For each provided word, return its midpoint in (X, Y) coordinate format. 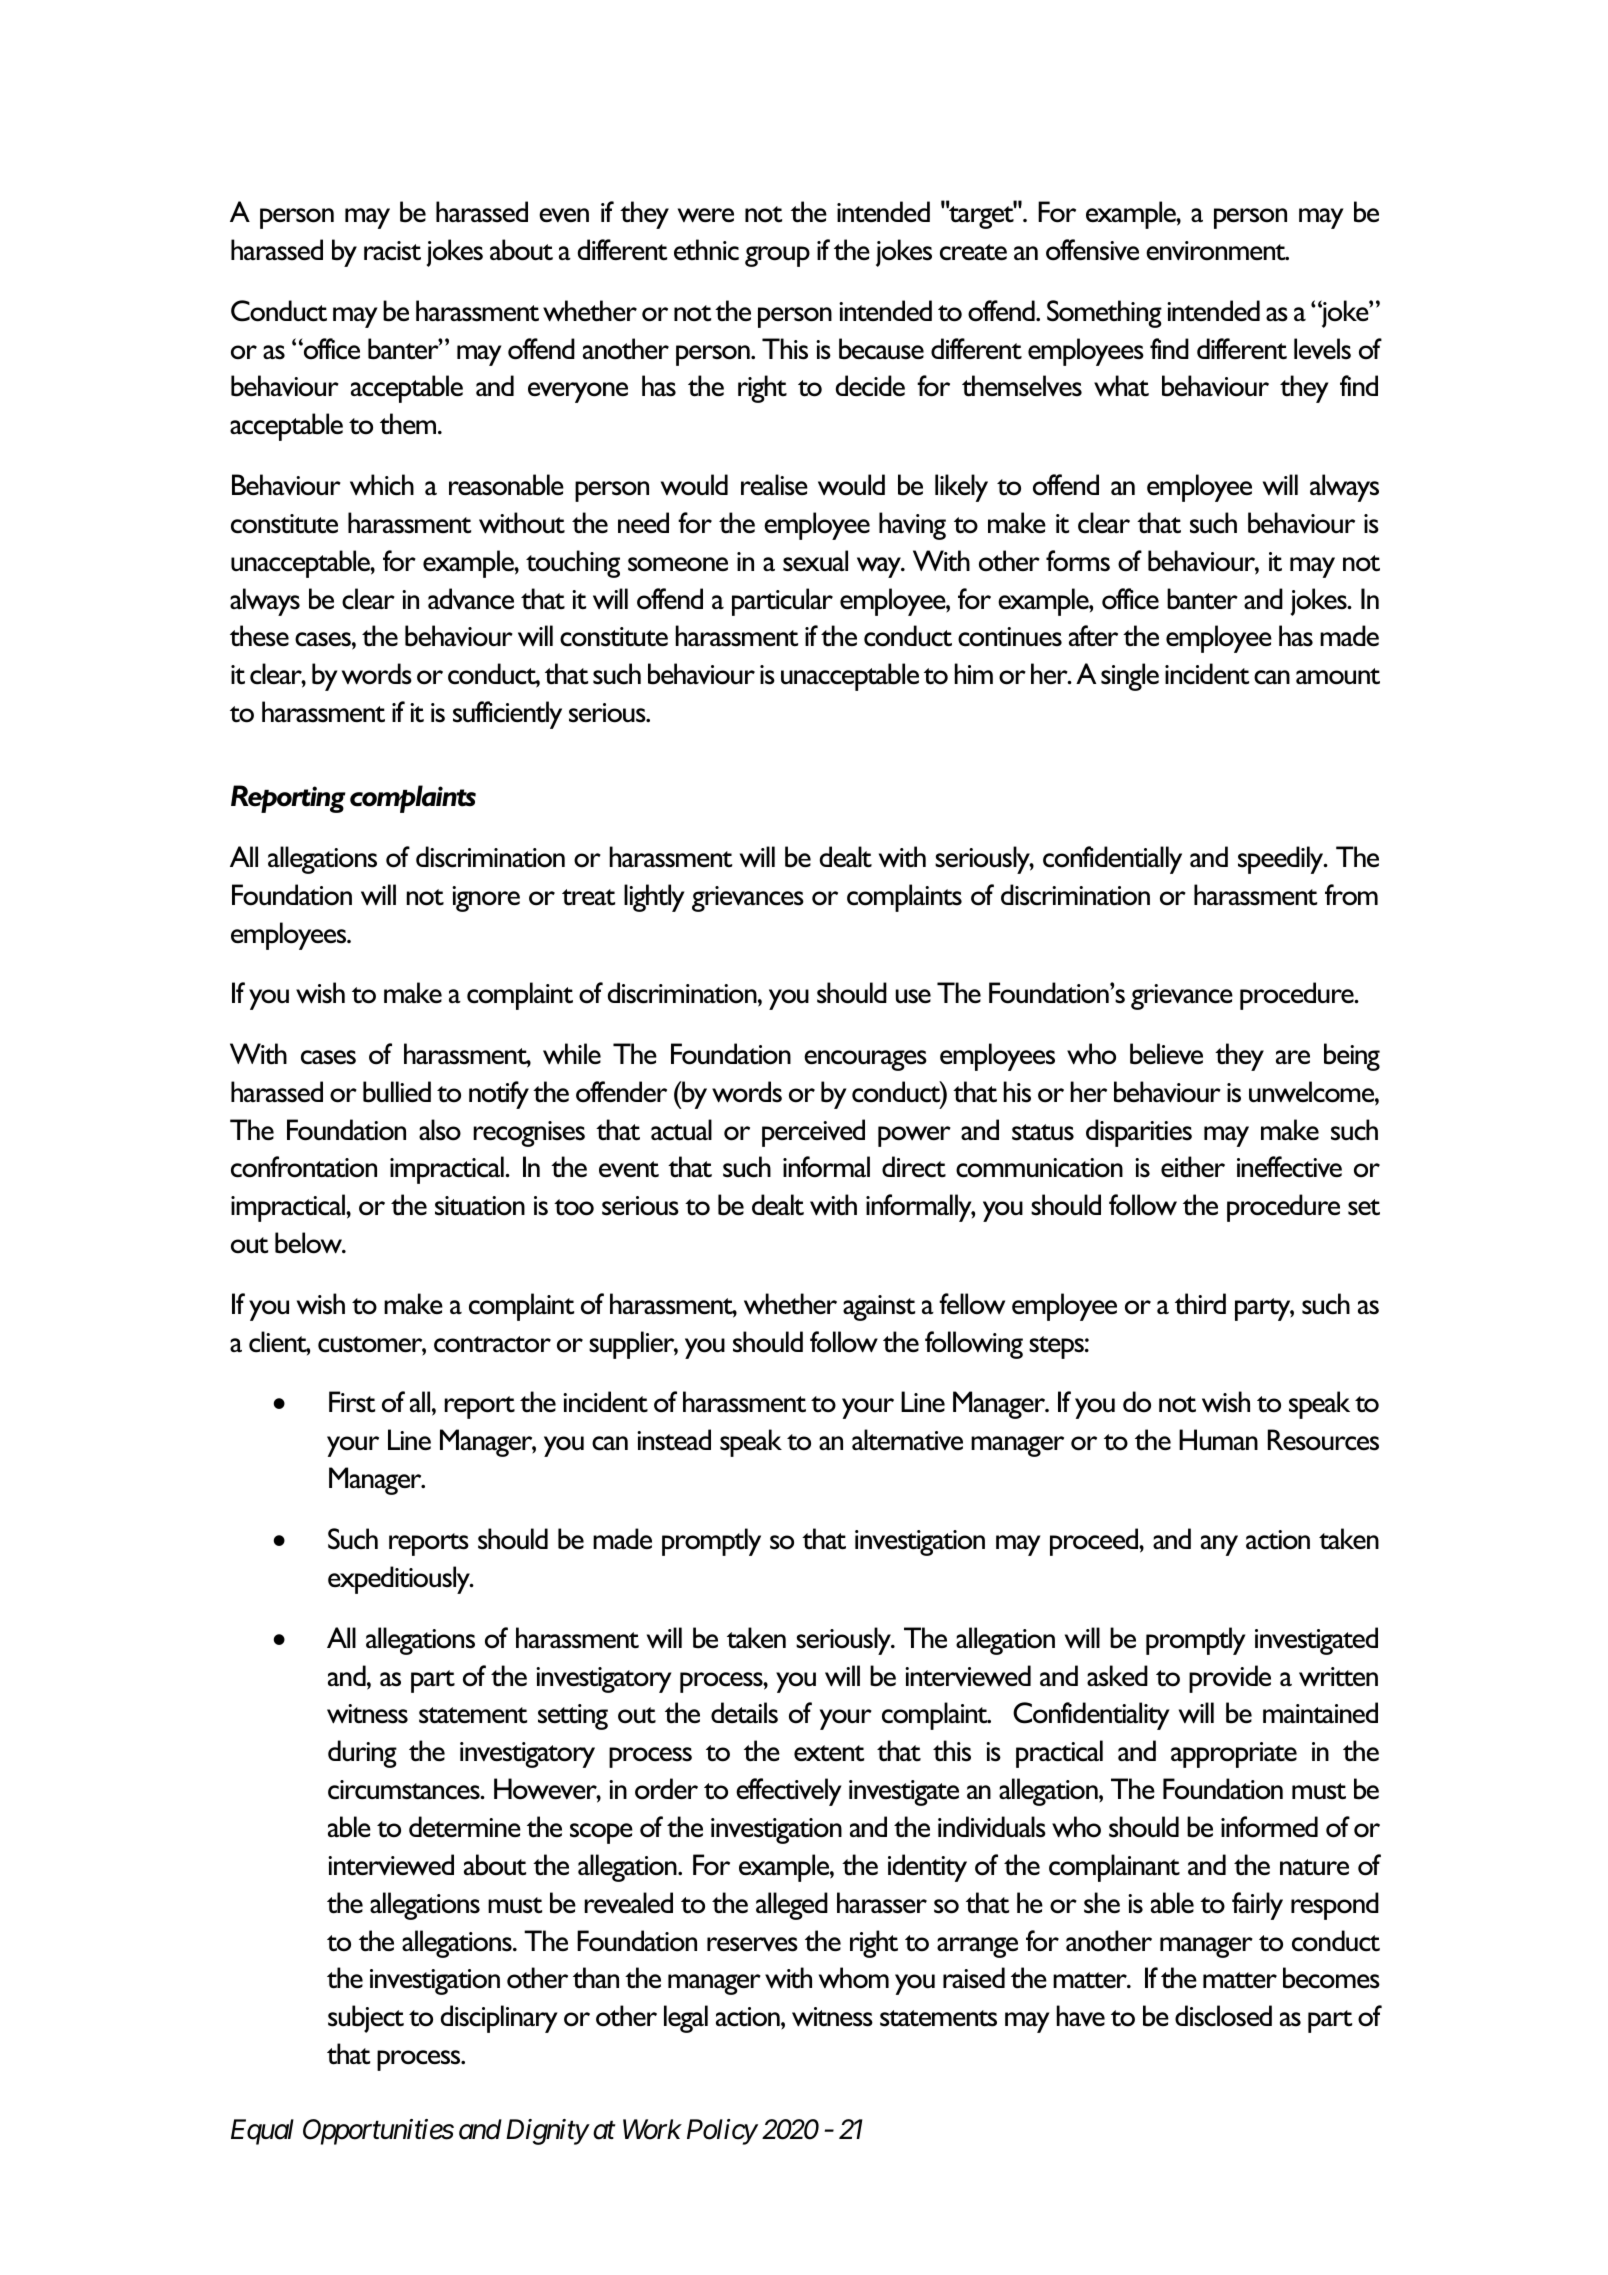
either (1193, 1166)
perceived (813, 1133)
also (440, 1130)
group (777, 256)
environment (1217, 251)
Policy (722, 2132)
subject (366, 2019)
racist (392, 251)
